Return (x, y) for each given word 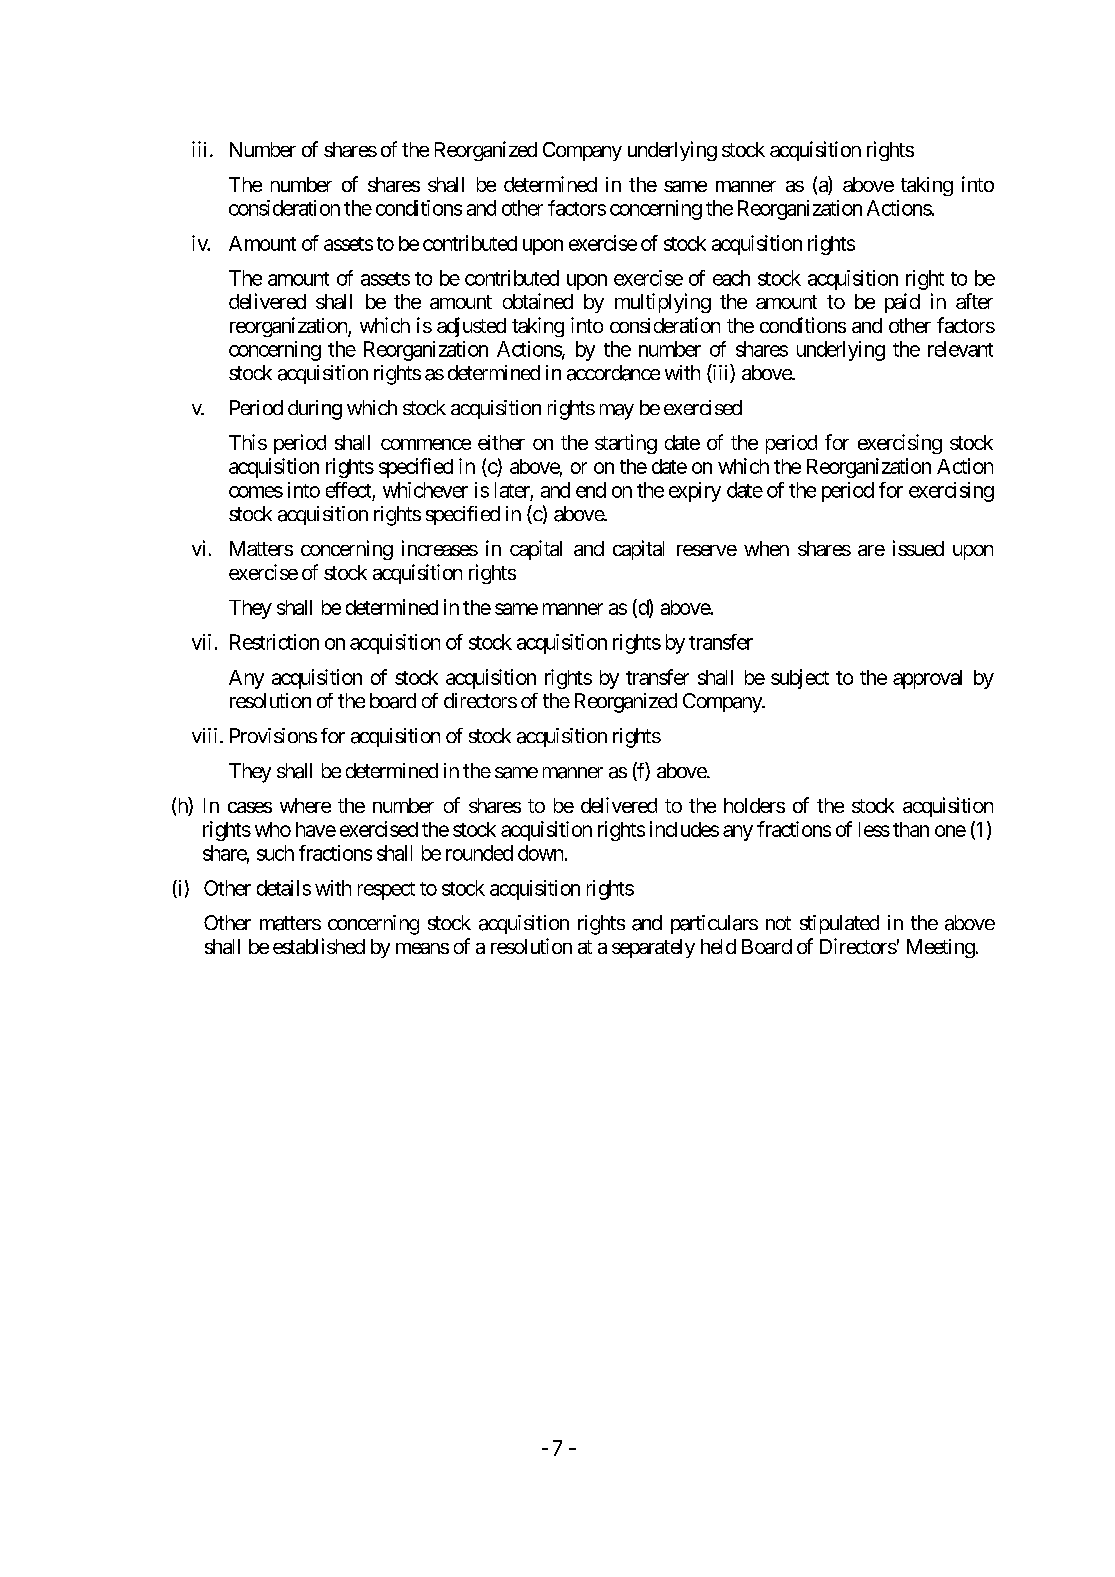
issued (918, 548)
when (766, 548)
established (319, 946)
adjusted (471, 327)
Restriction (274, 642)
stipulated (839, 924)
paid (902, 303)
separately (653, 948)
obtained (538, 301)
